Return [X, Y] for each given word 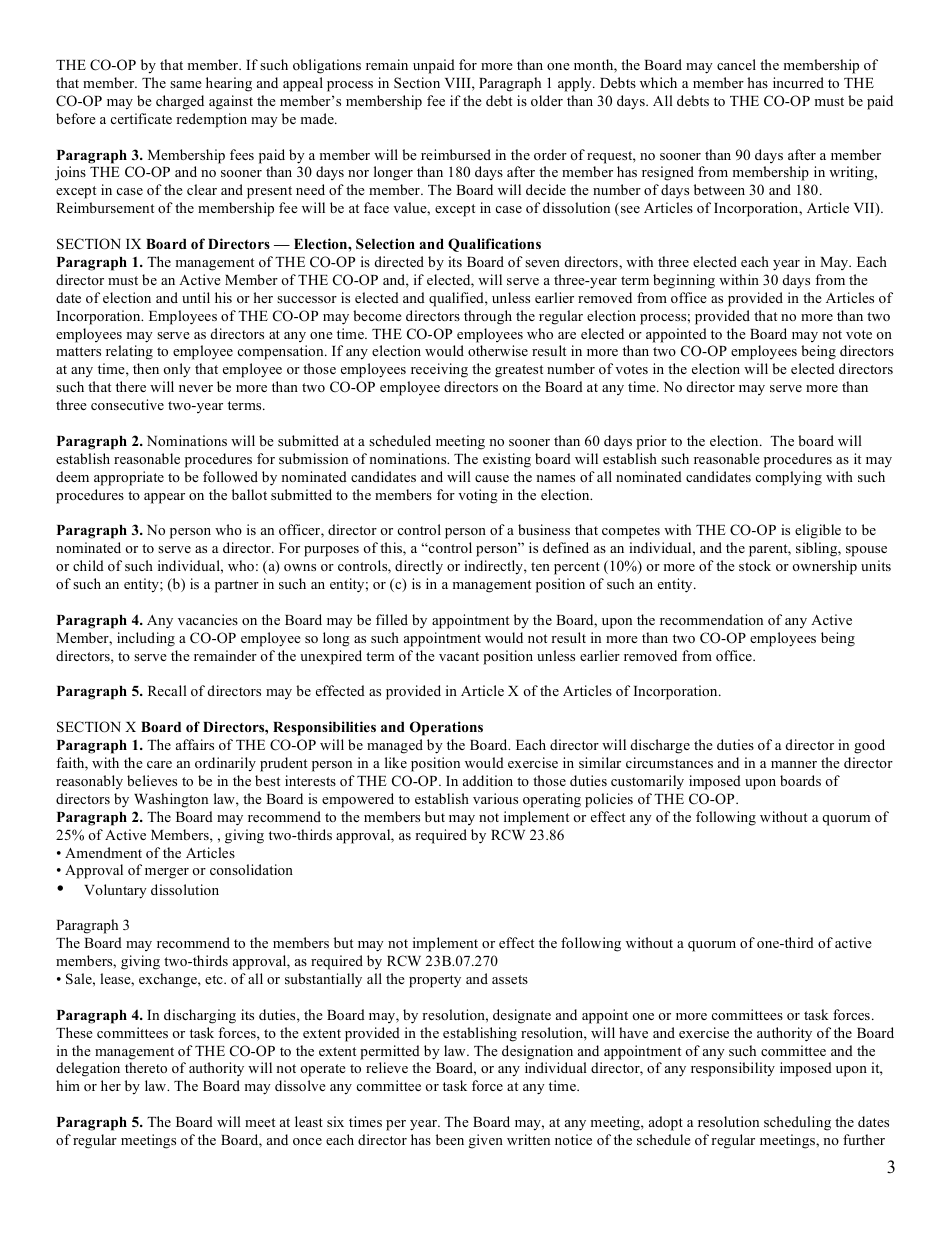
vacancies [208, 619]
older [547, 100]
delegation [88, 1069]
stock [755, 565]
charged [180, 102]
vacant [459, 656]
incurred [798, 82]
